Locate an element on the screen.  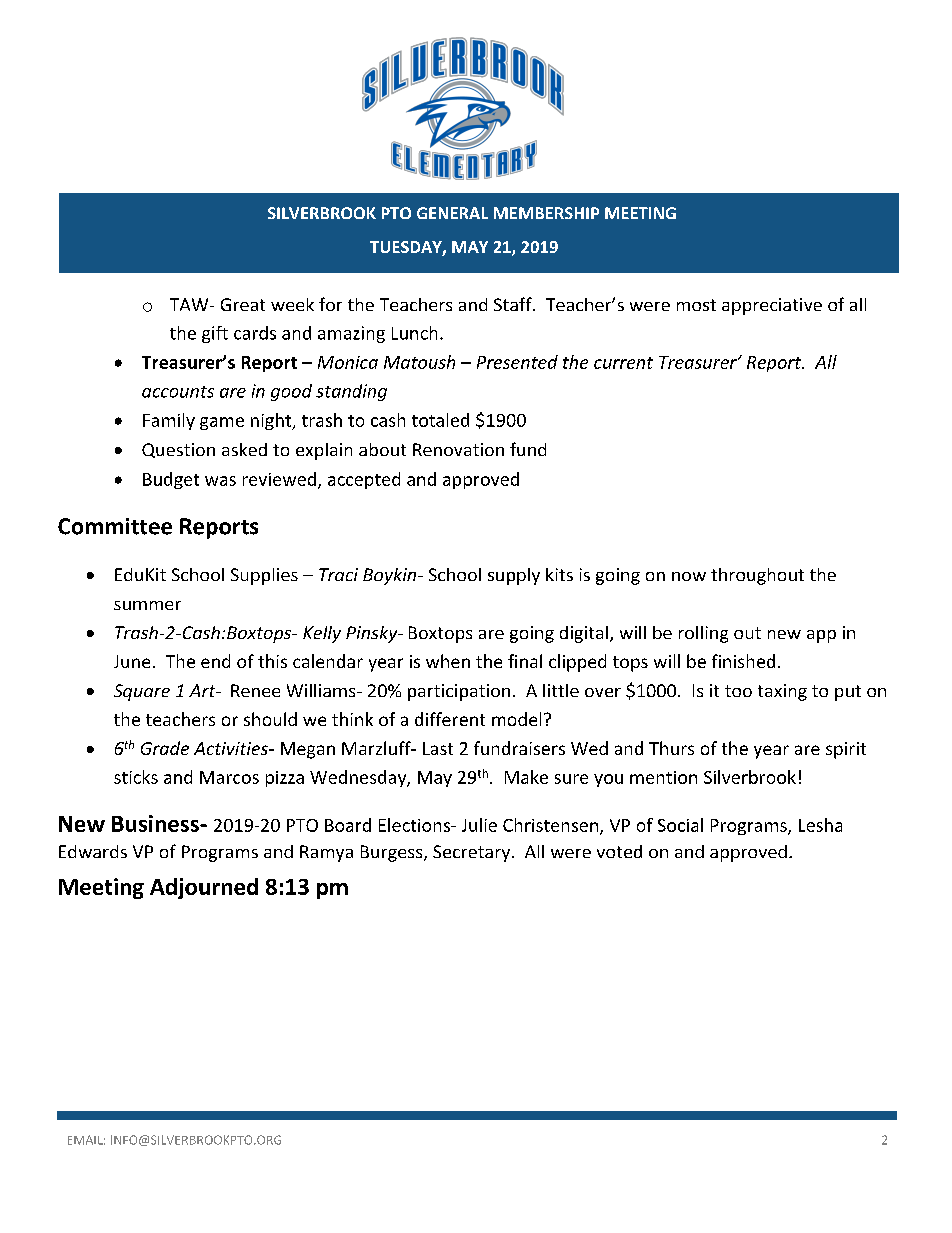
appreciative is located at coordinates (772, 306).
